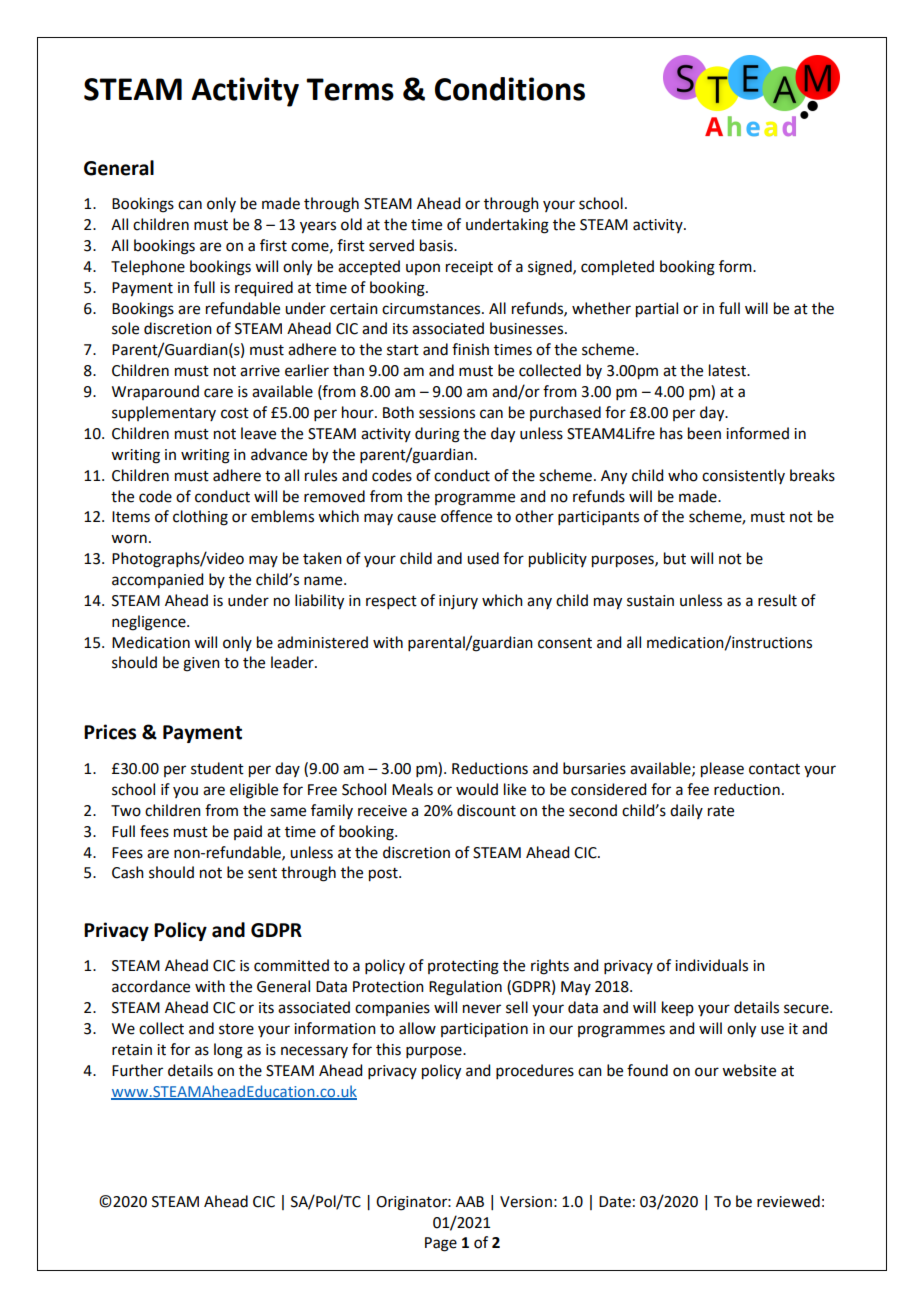 This screenshot has height=1308, width=924. What do you see at coordinates (248, 832) in the screenshot?
I see `paid` at bounding box center [248, 832].
